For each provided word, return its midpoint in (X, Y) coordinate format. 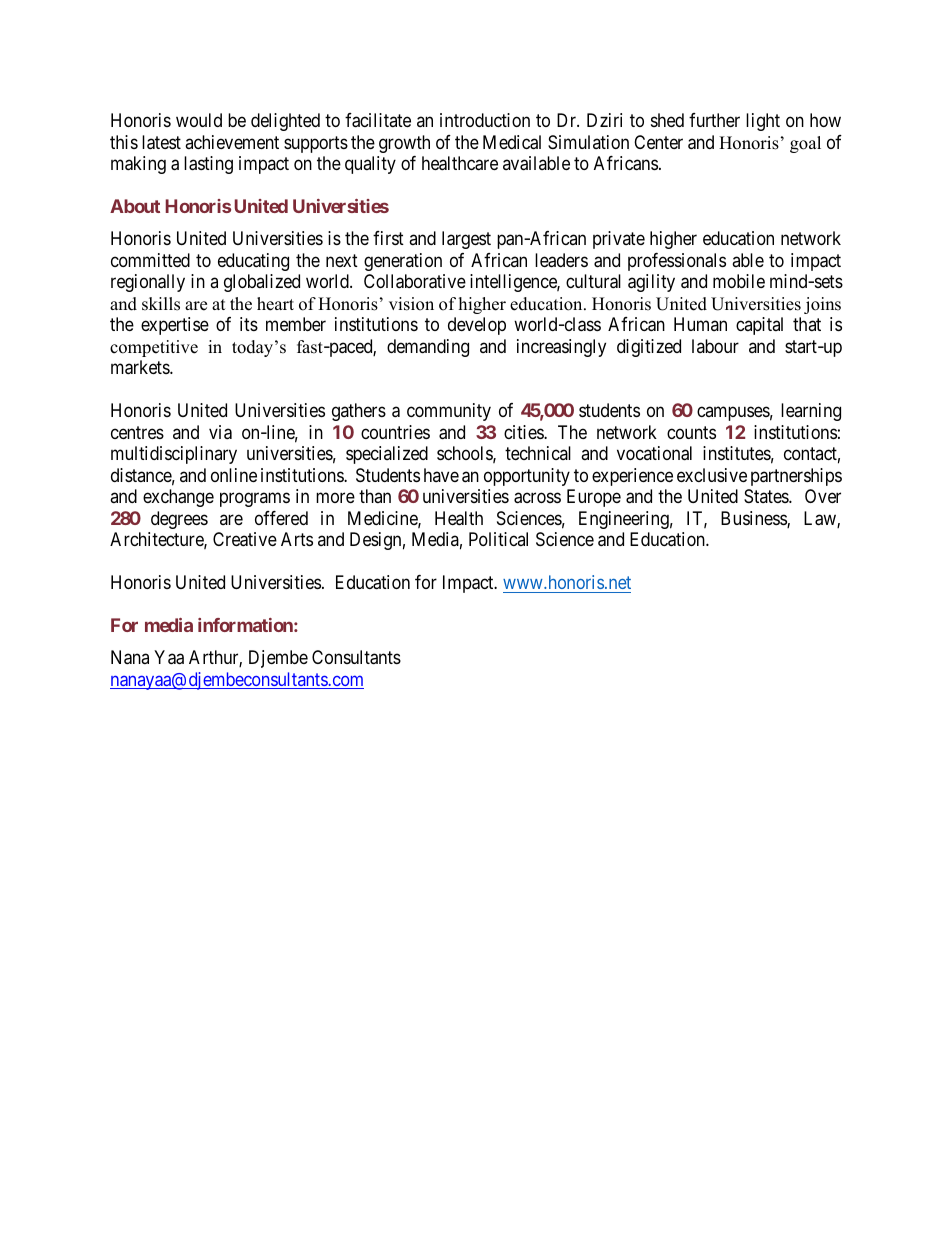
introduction (485, 120)
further (714, 120)
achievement (232, 142)
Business (754, 519)
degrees (179, 520)
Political (498, 539)
